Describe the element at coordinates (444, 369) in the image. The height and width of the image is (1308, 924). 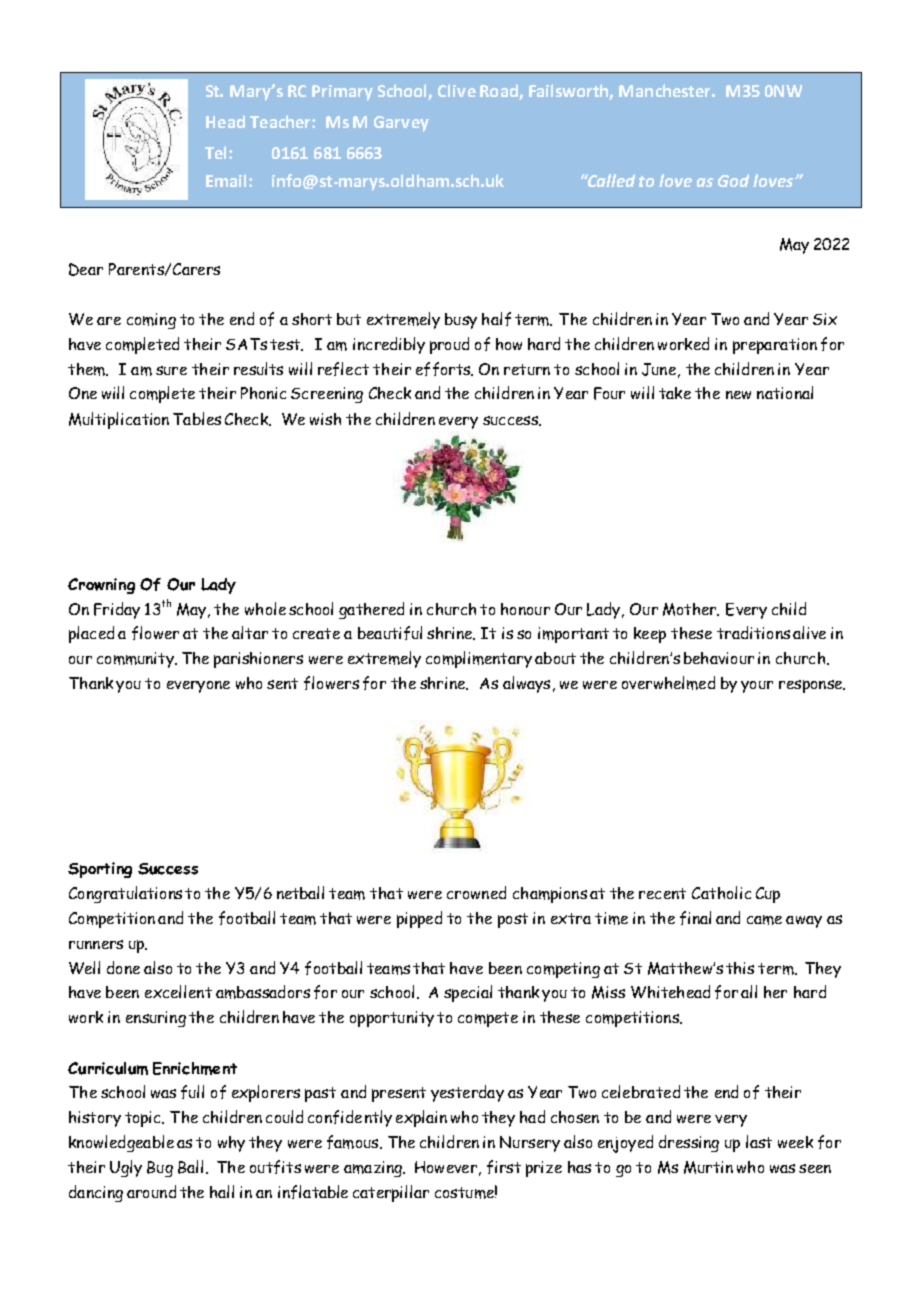
I see `efforts` at that location.
